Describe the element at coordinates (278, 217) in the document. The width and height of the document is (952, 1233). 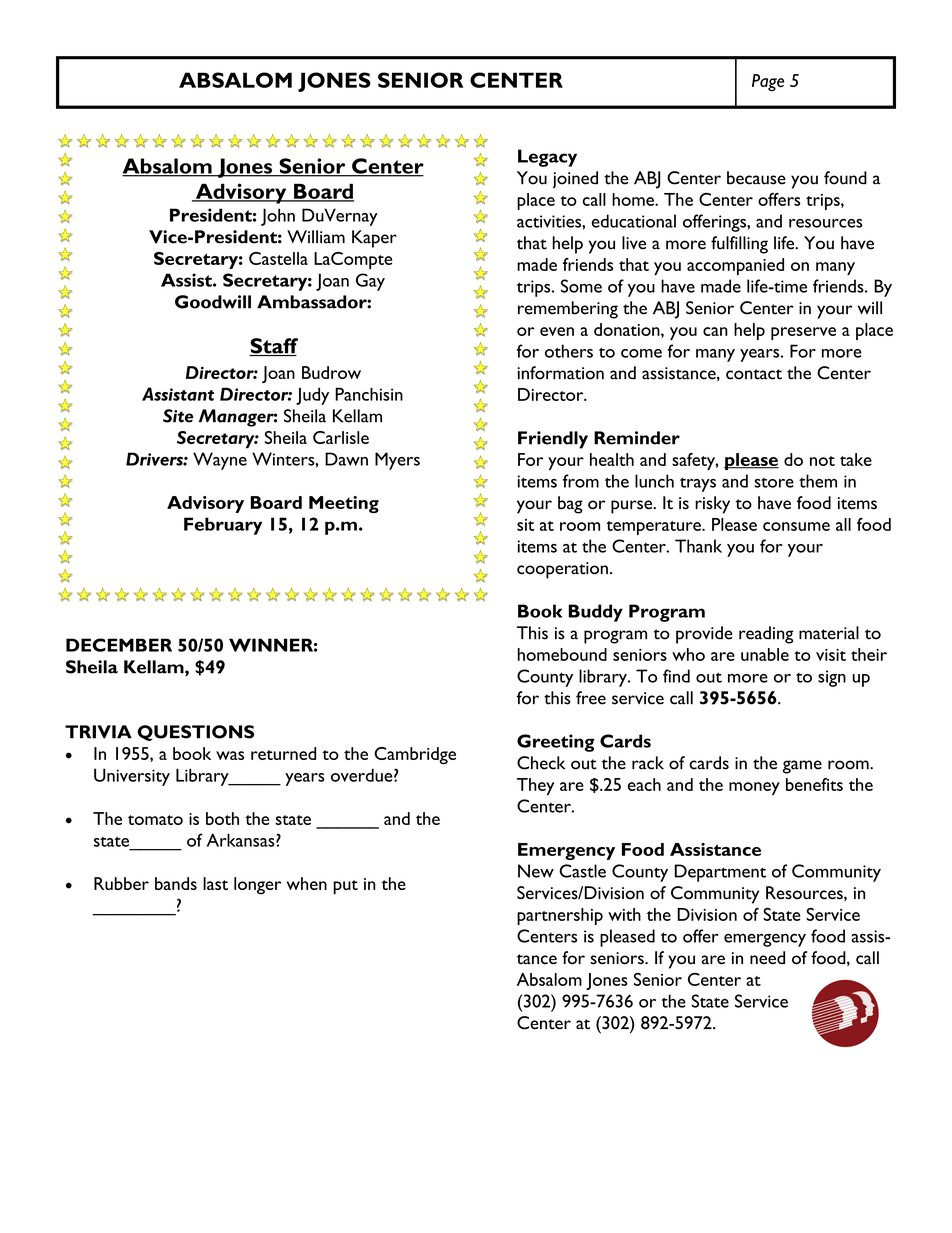
I see `John` at that location.
